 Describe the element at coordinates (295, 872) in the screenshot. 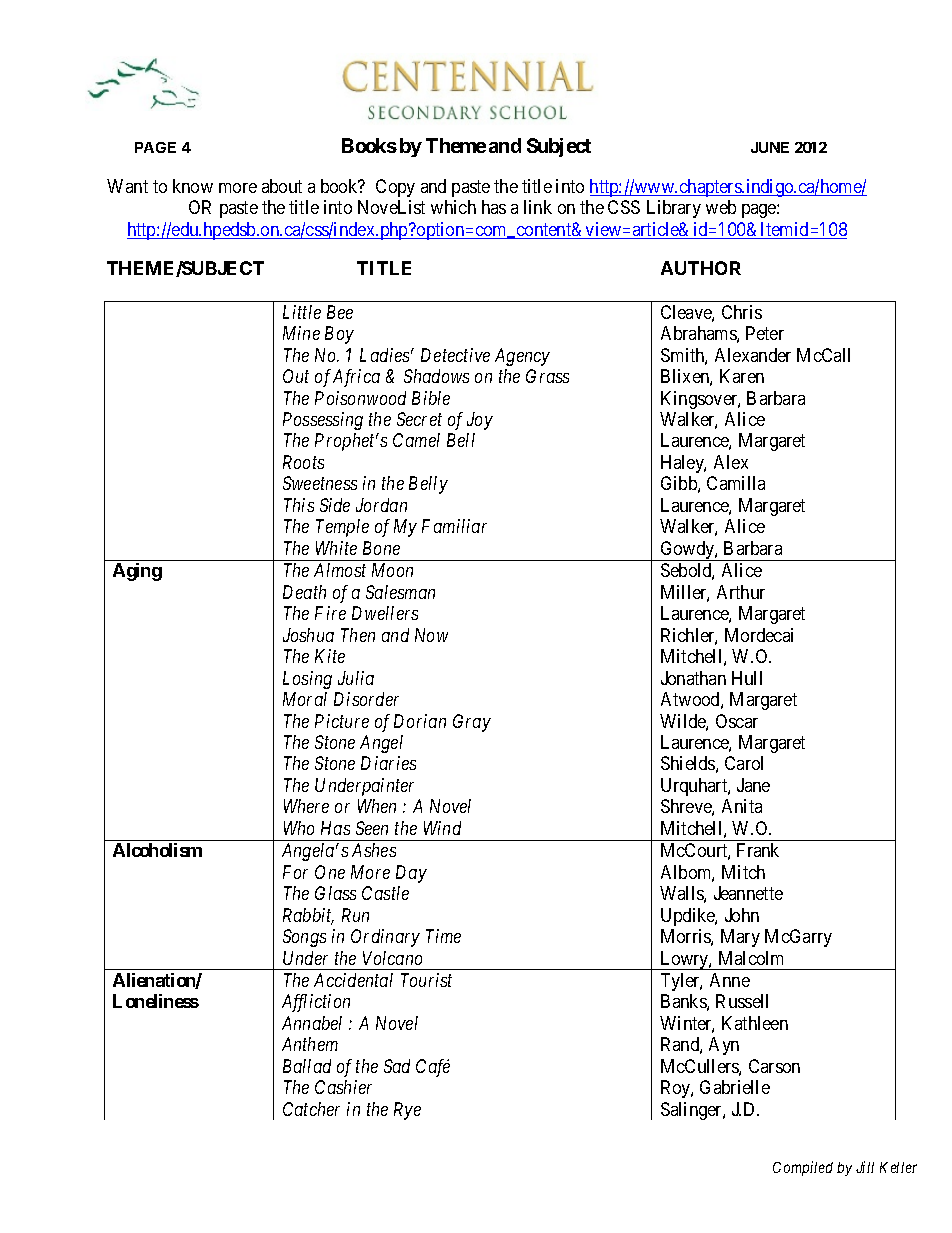

I see `For` at that location.
